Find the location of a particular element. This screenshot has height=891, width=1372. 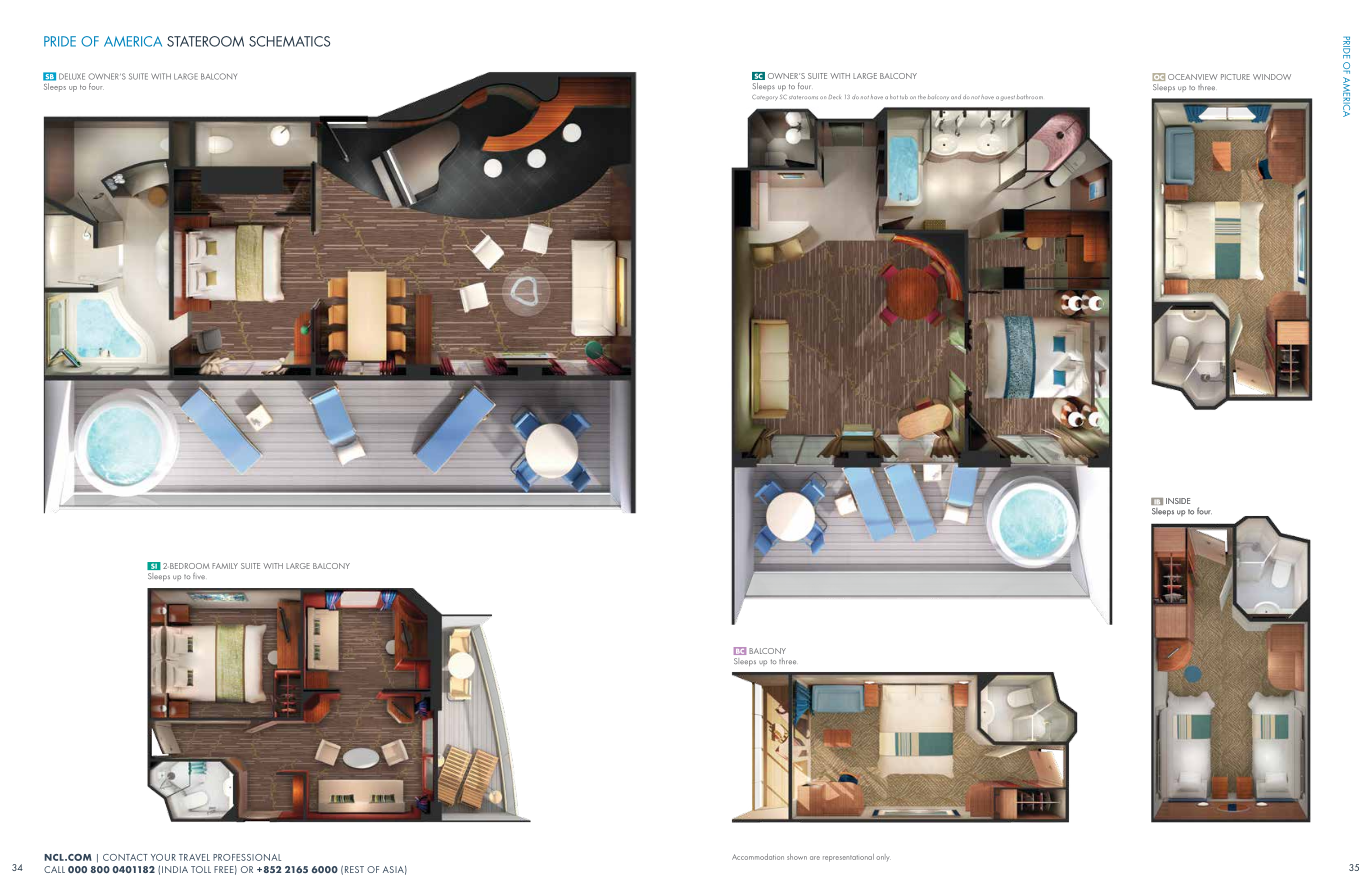

only is located at coordinates (883, 857).
